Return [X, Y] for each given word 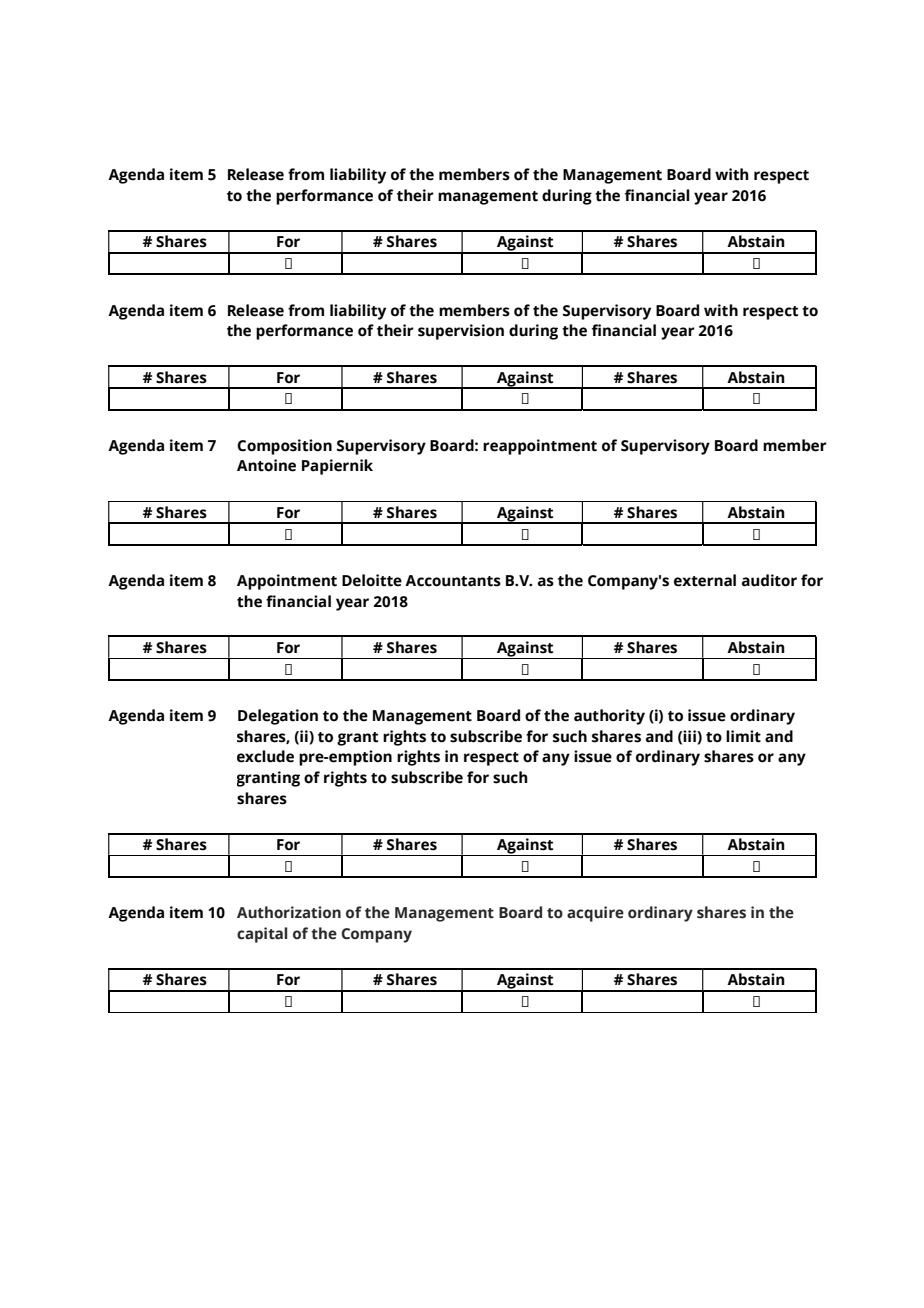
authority [609, 717]
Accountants [453, 581]
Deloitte [372, 580]
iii [690, 736]
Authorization [289, 912]
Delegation [278, 717]
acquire [595, 914]
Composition [284, 447]
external [705, 580]
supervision [461, 332]
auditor [769, 580]
